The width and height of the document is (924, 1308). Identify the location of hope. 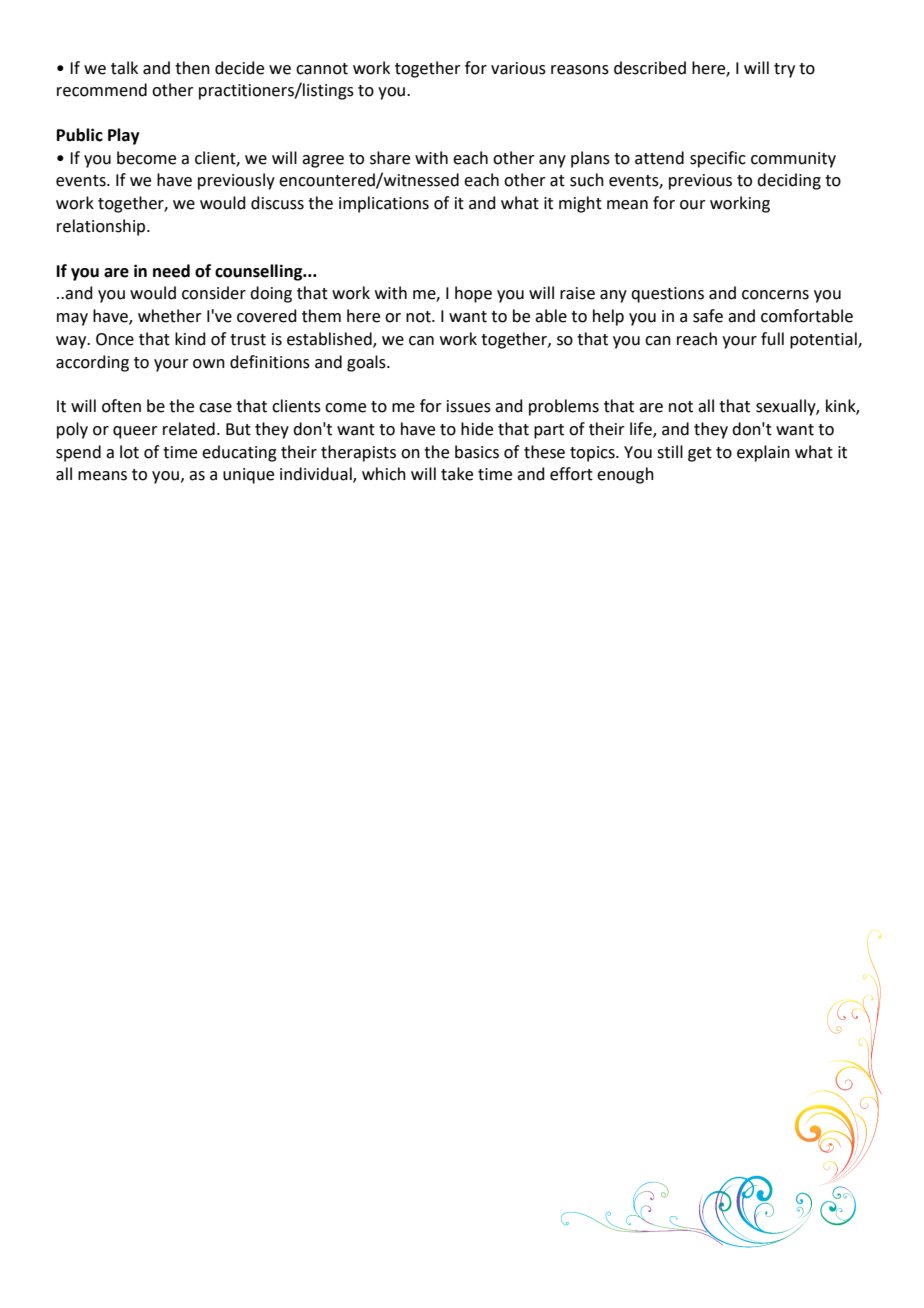
(473, 294).
